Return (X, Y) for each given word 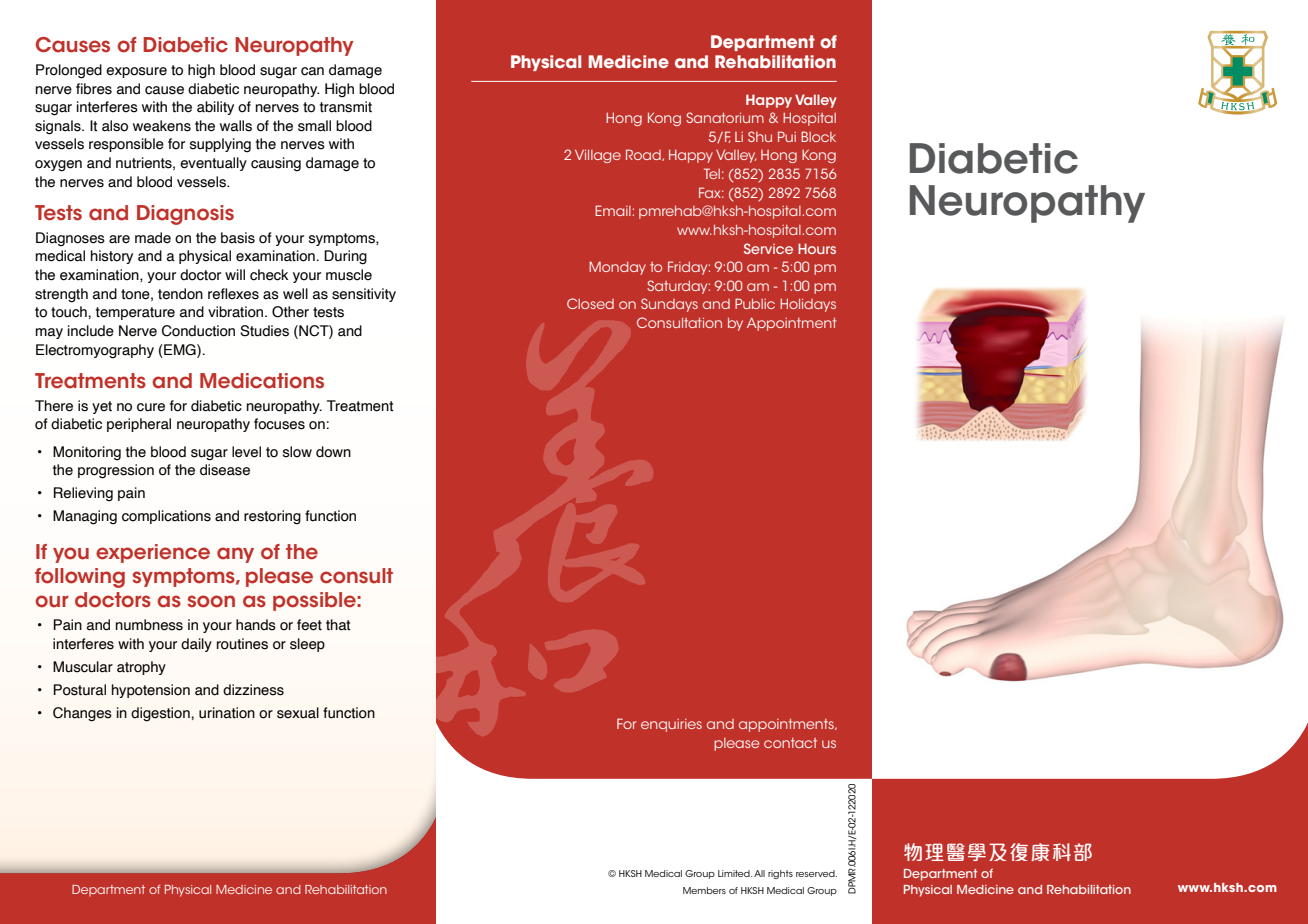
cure (151, 407)
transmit (346, 107)
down (333, 452)
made (153, 238)
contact (790, 743)
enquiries (671, 725)
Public (755, 303)
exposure (136, 72)
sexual (298, 713)
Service (768, 248)
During (345, 257)
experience (153, 553)
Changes (82, 714)
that (338, 625)
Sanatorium (725, 117)
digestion (161, 714)
